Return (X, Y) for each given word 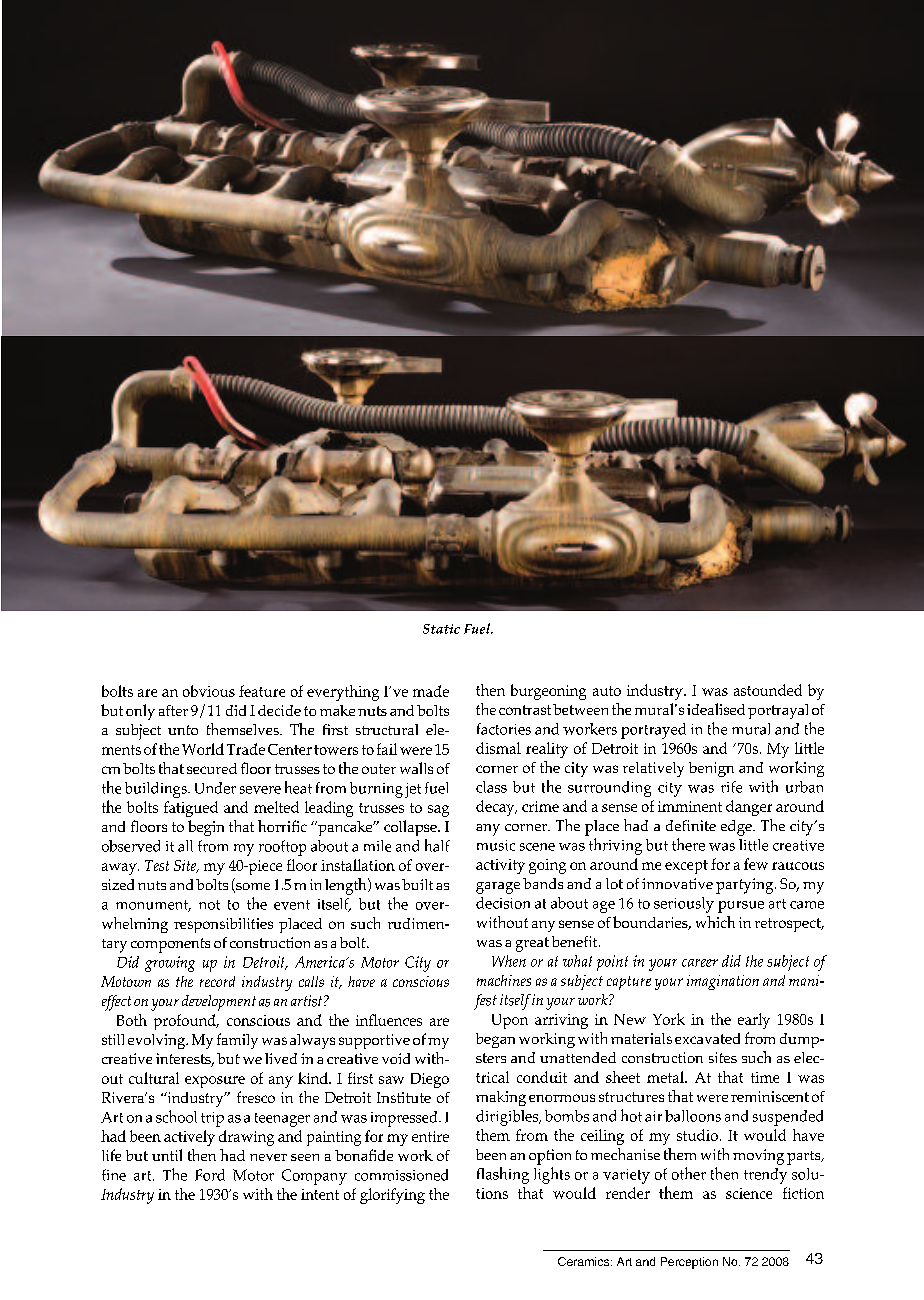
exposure (215, 1082)
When (509, 961)
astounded (768, 690)
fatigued (191, 809)
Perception (689, 1263)
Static (441, 629)
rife (731, 787)
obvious (209, 691)
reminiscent (770, 1096)
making (501, 1098)
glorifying (392, 1196)
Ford (210, 1175)
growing (170, 964)
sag (438, 811)
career (700, 963)
